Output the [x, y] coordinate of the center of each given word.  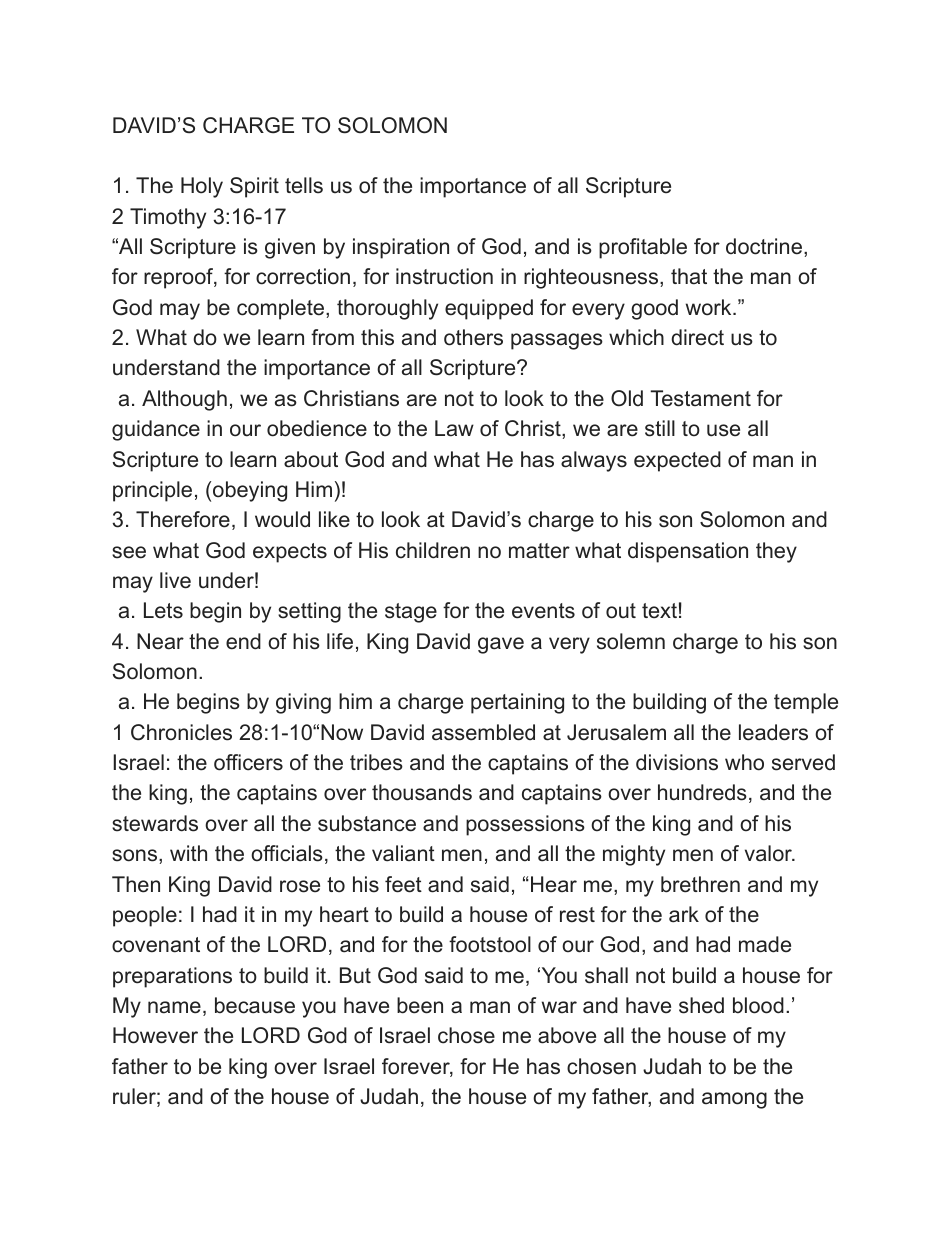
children [433, 550]
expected [677, 461]
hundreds [702, 792]
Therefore [183, 519]
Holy [202, 187]
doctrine [765, 246]
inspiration [401, 248]
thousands [422, 792]
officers [248, 762]
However [155, 1035]
